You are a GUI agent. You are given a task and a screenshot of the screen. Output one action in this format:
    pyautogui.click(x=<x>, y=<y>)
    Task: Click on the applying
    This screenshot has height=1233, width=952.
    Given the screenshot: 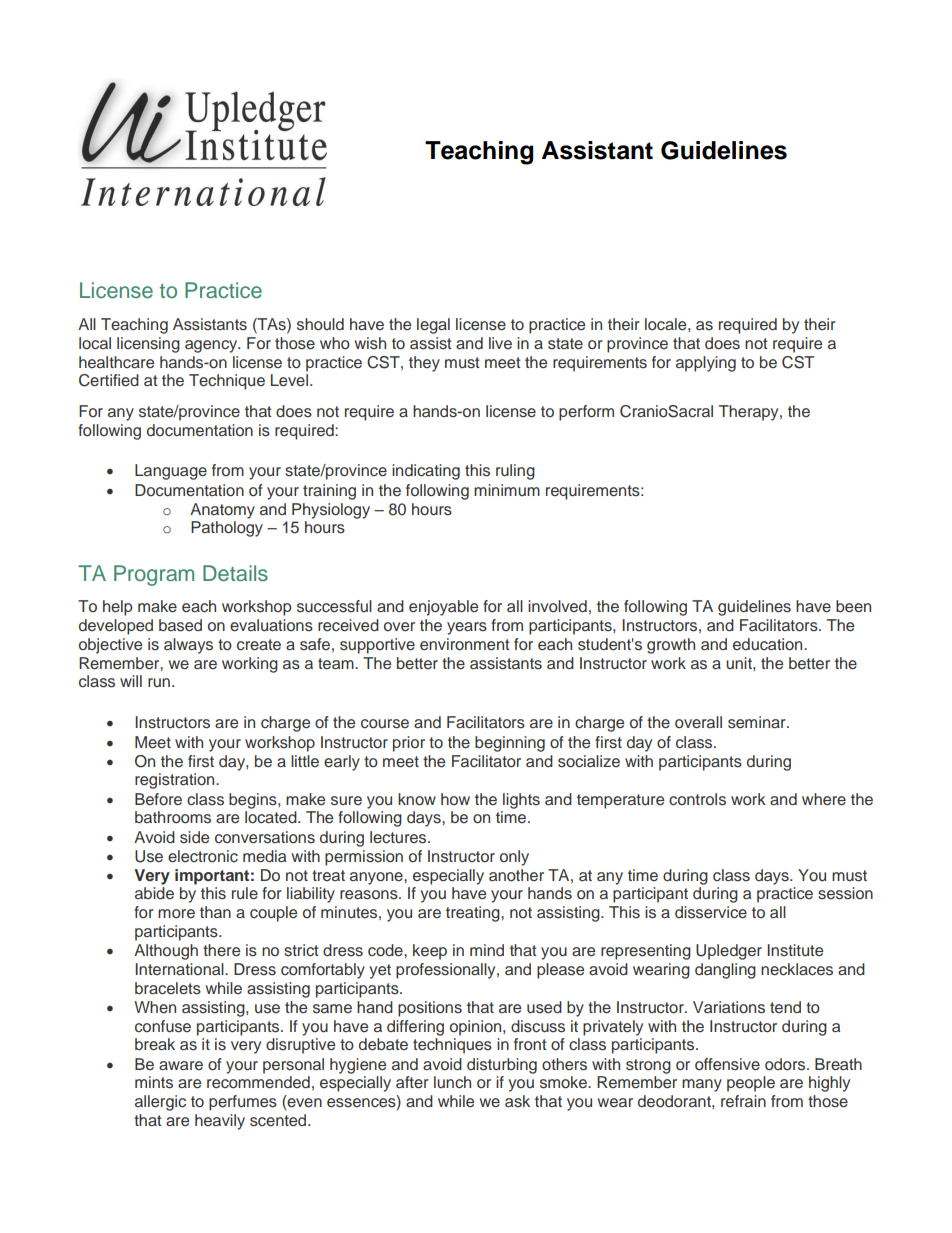 What is the action you would take?
    pyautogui.click(x=706, y=364)
